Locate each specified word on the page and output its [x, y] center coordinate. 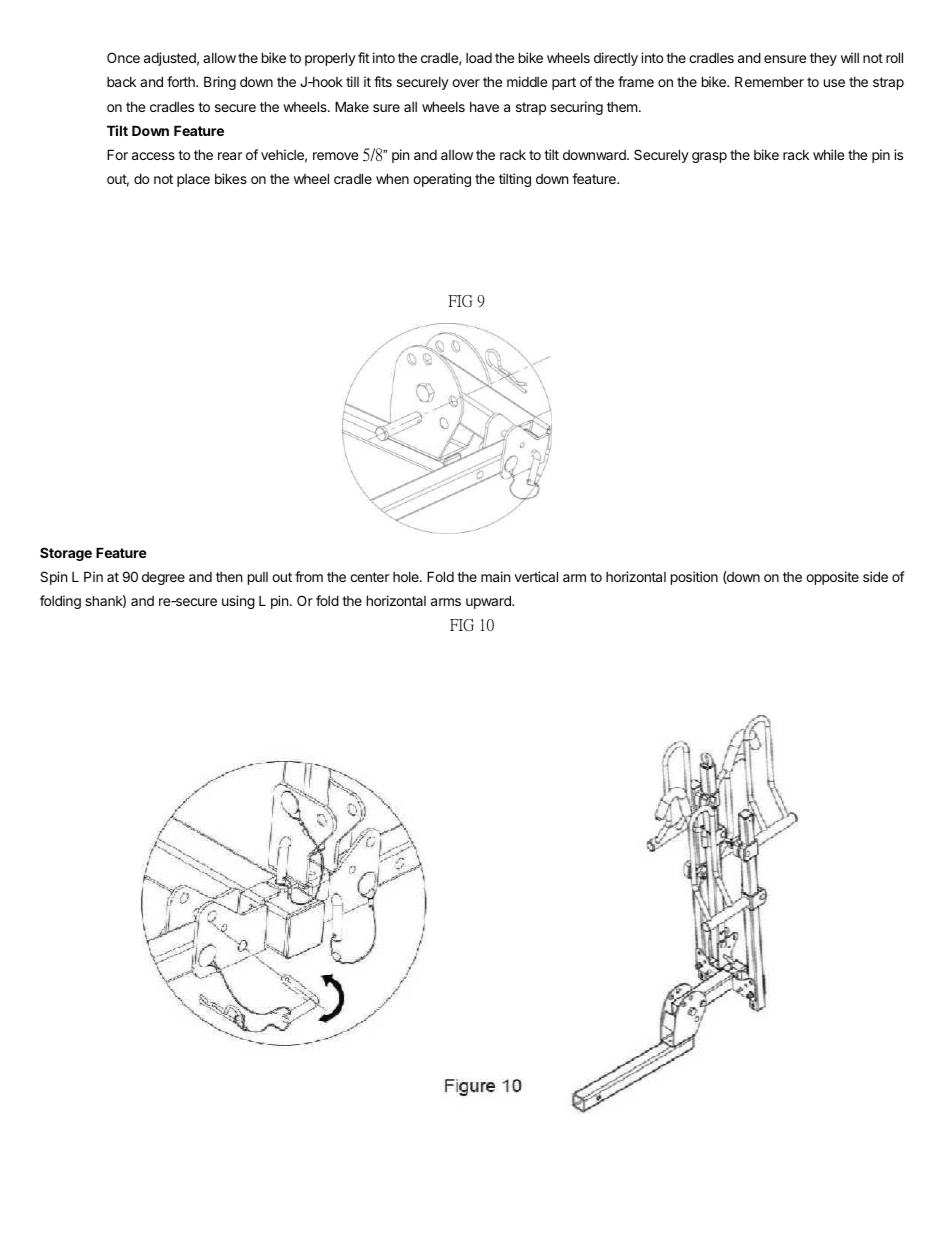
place [193, 180]
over [466, 83]
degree [163, 578]
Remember [769, 81]
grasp [709, 157]
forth [182, 81]
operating [442, 180]
